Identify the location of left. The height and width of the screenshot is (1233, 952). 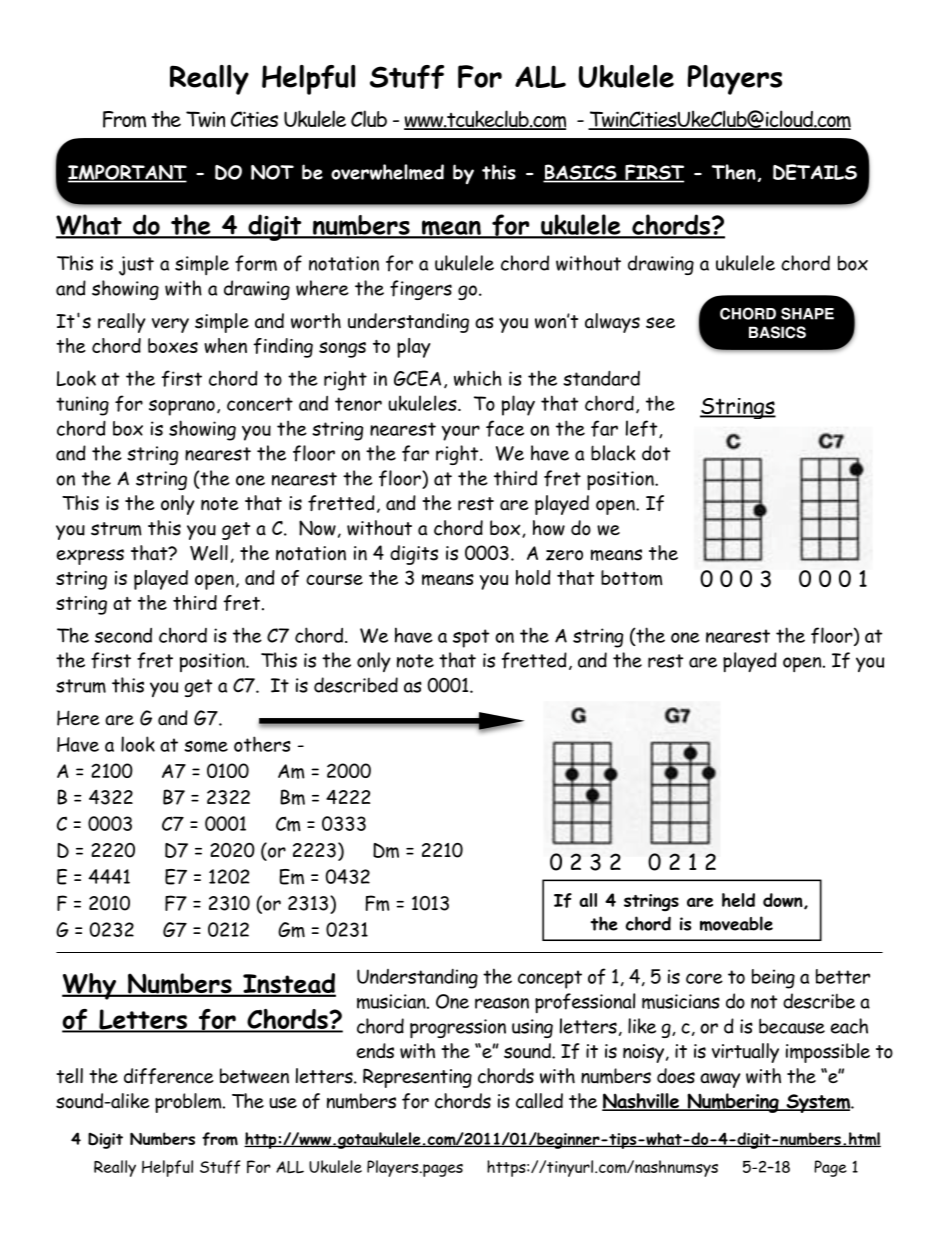
(643, 429).
